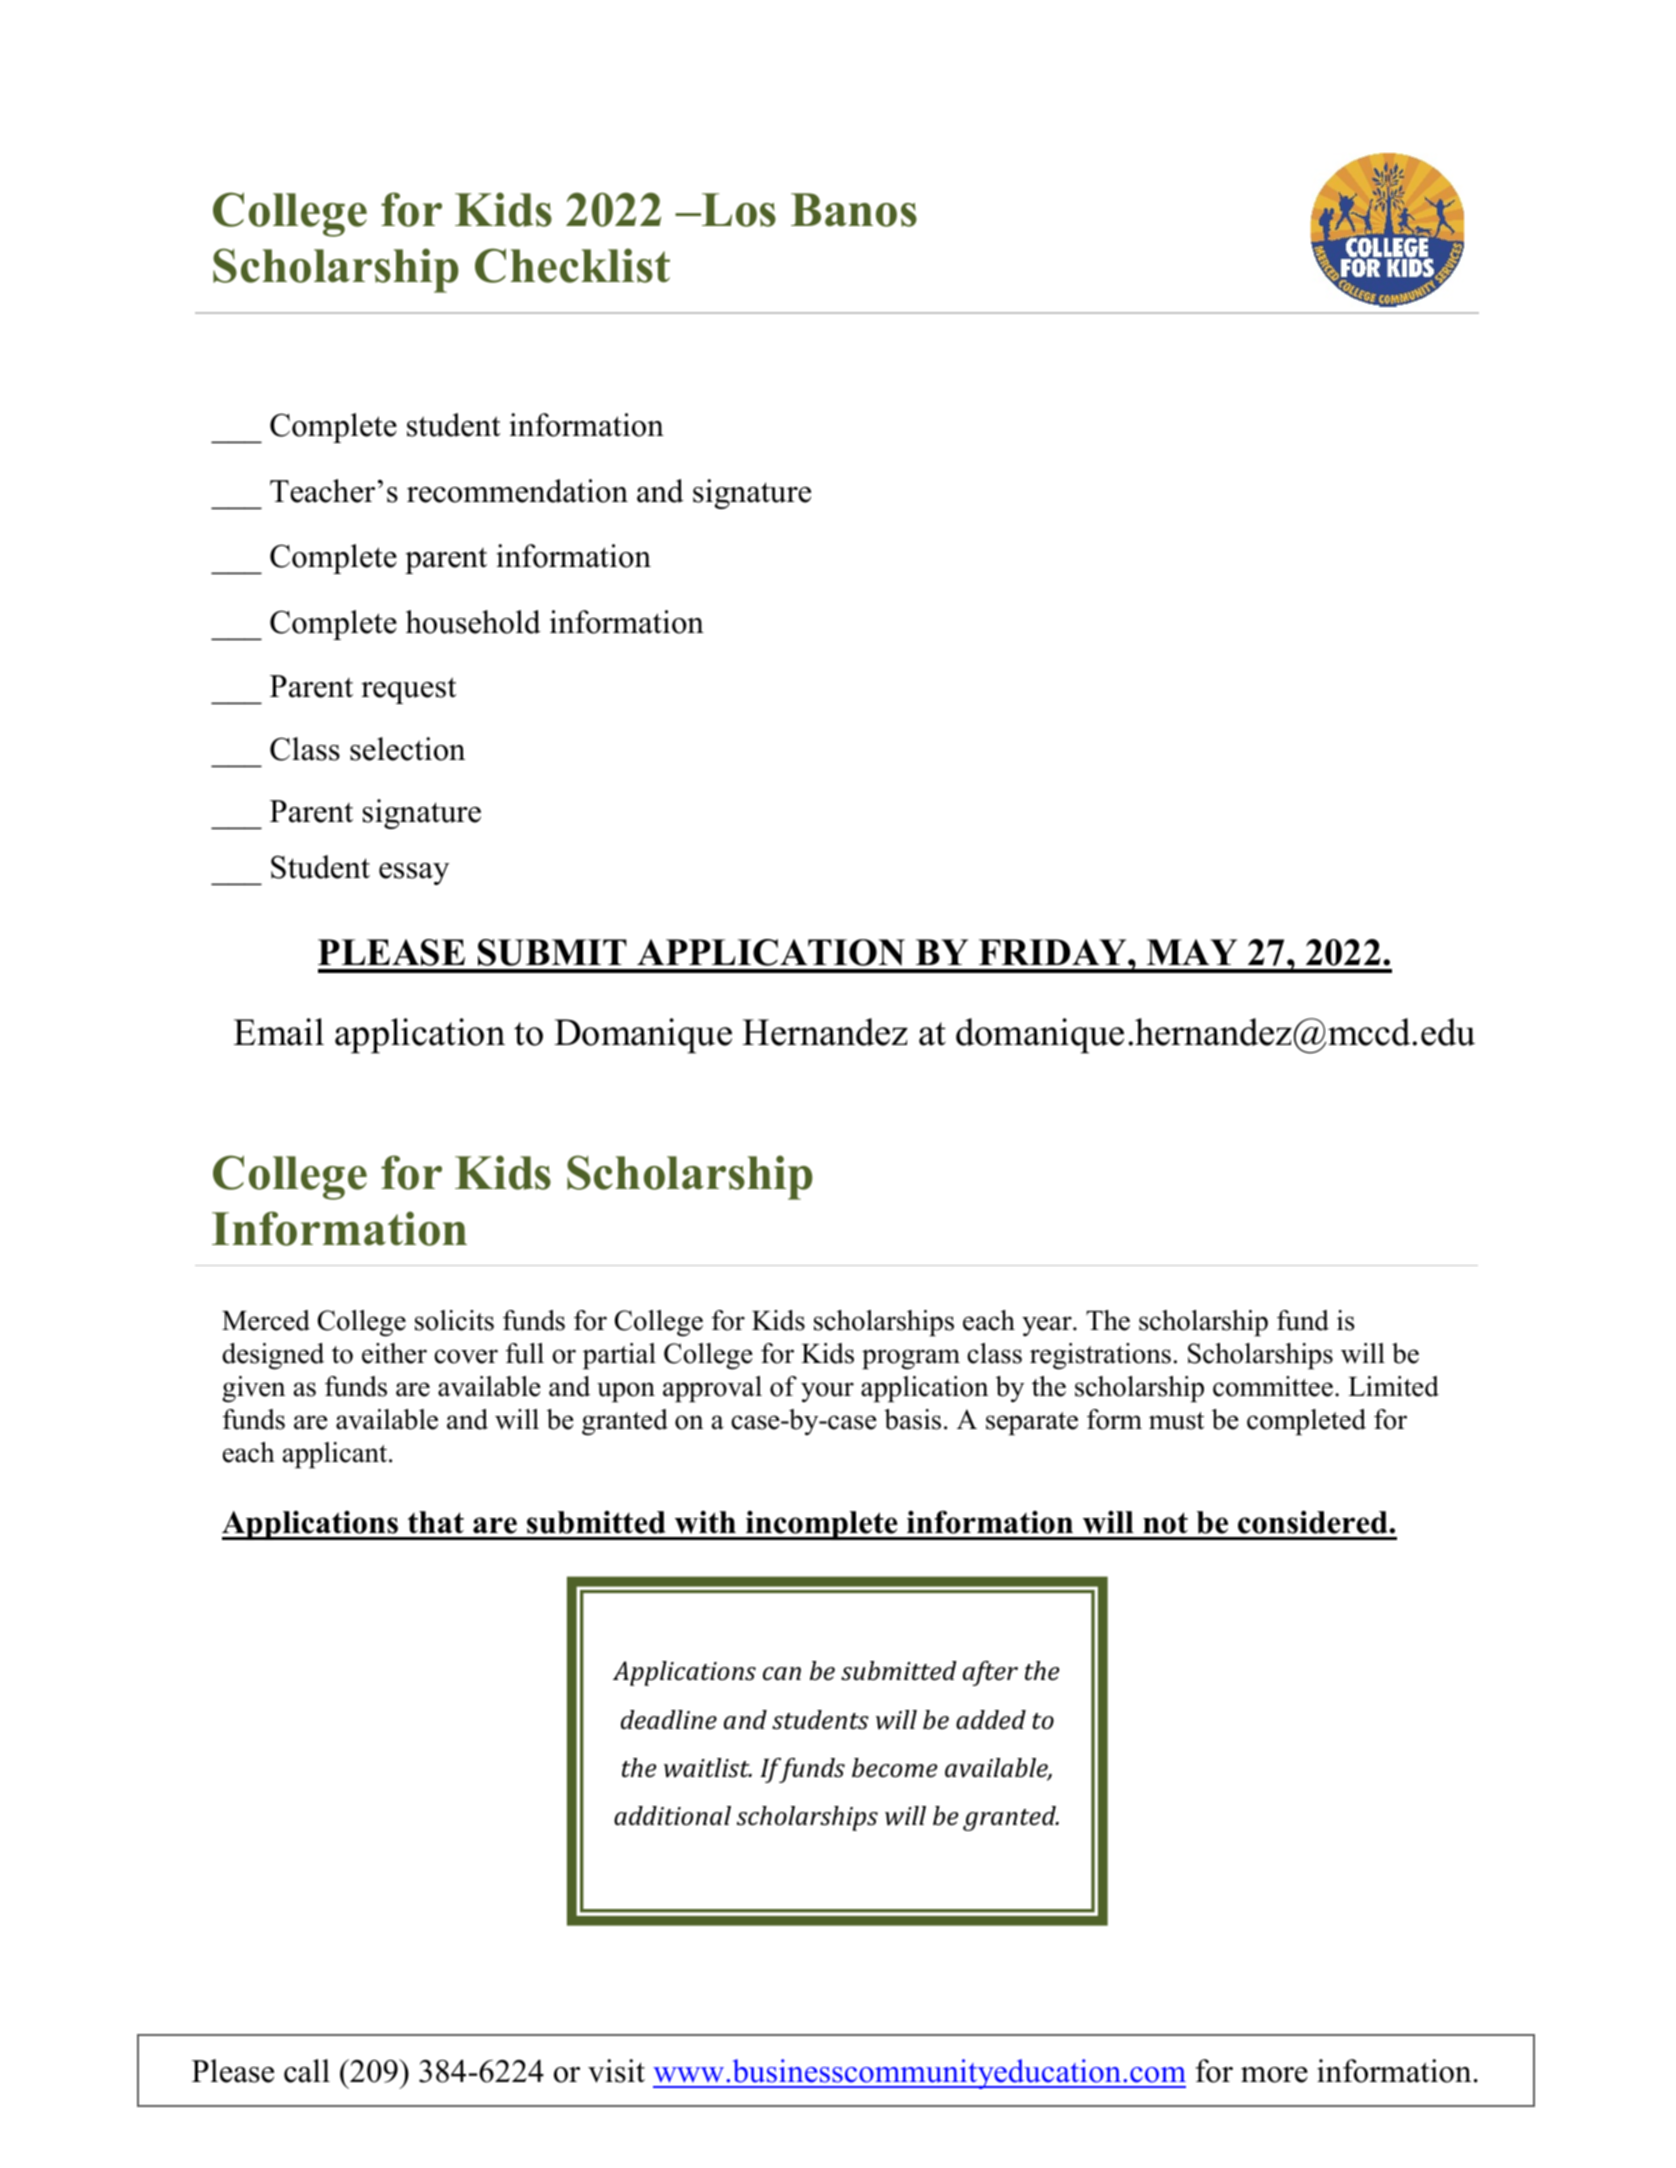  I want to click on request, so click(409, 690).
